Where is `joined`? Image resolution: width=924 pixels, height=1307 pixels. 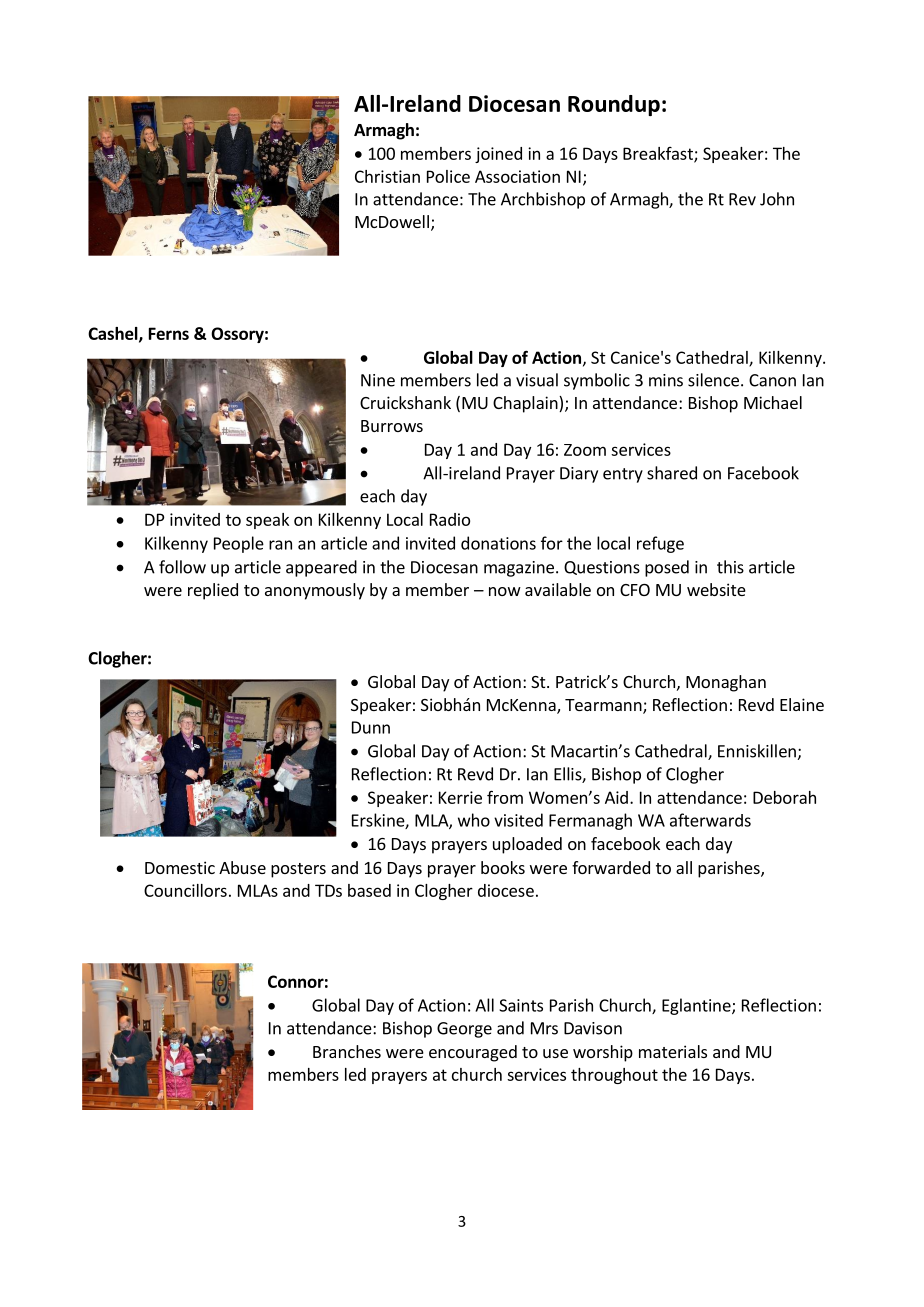
joined is located at coordinates (498, 155).
